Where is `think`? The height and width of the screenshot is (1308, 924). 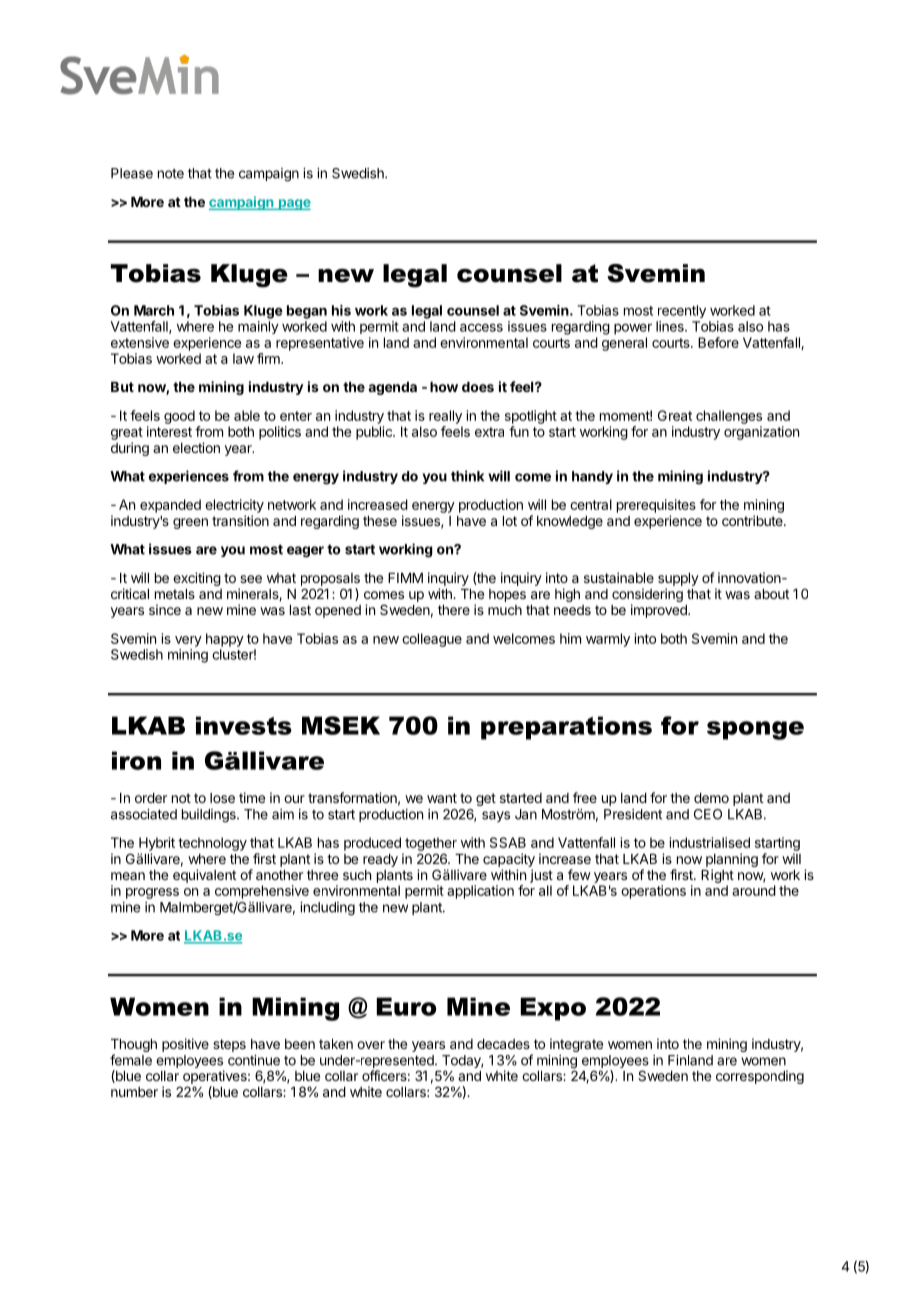
think is located at coordinates (467, 476).
